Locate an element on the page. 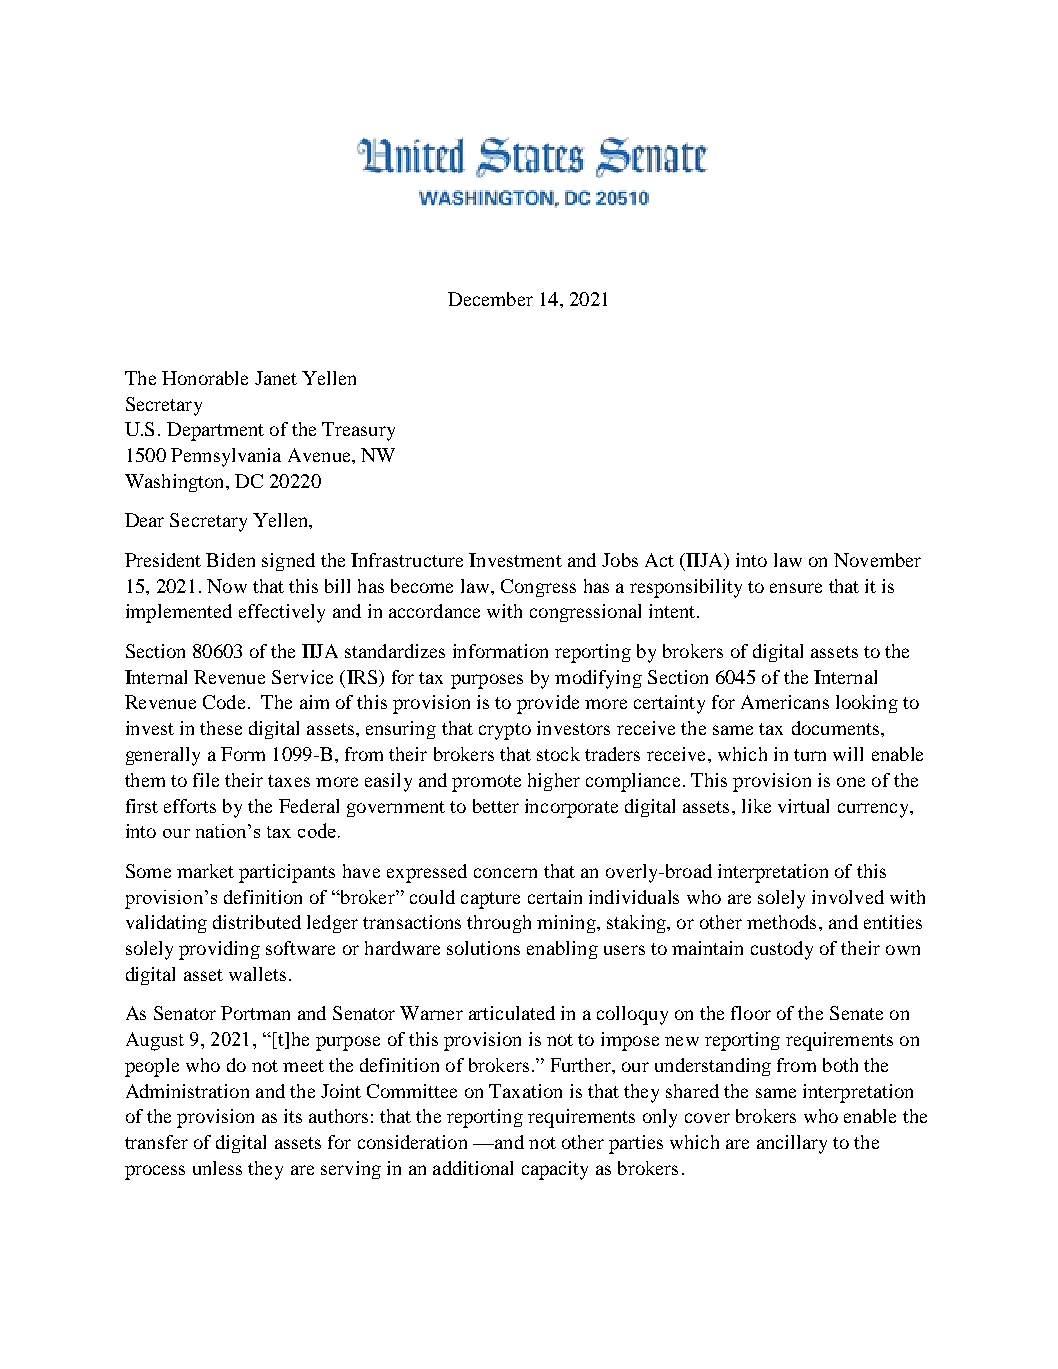  November is located at coordinates (877, 560).
